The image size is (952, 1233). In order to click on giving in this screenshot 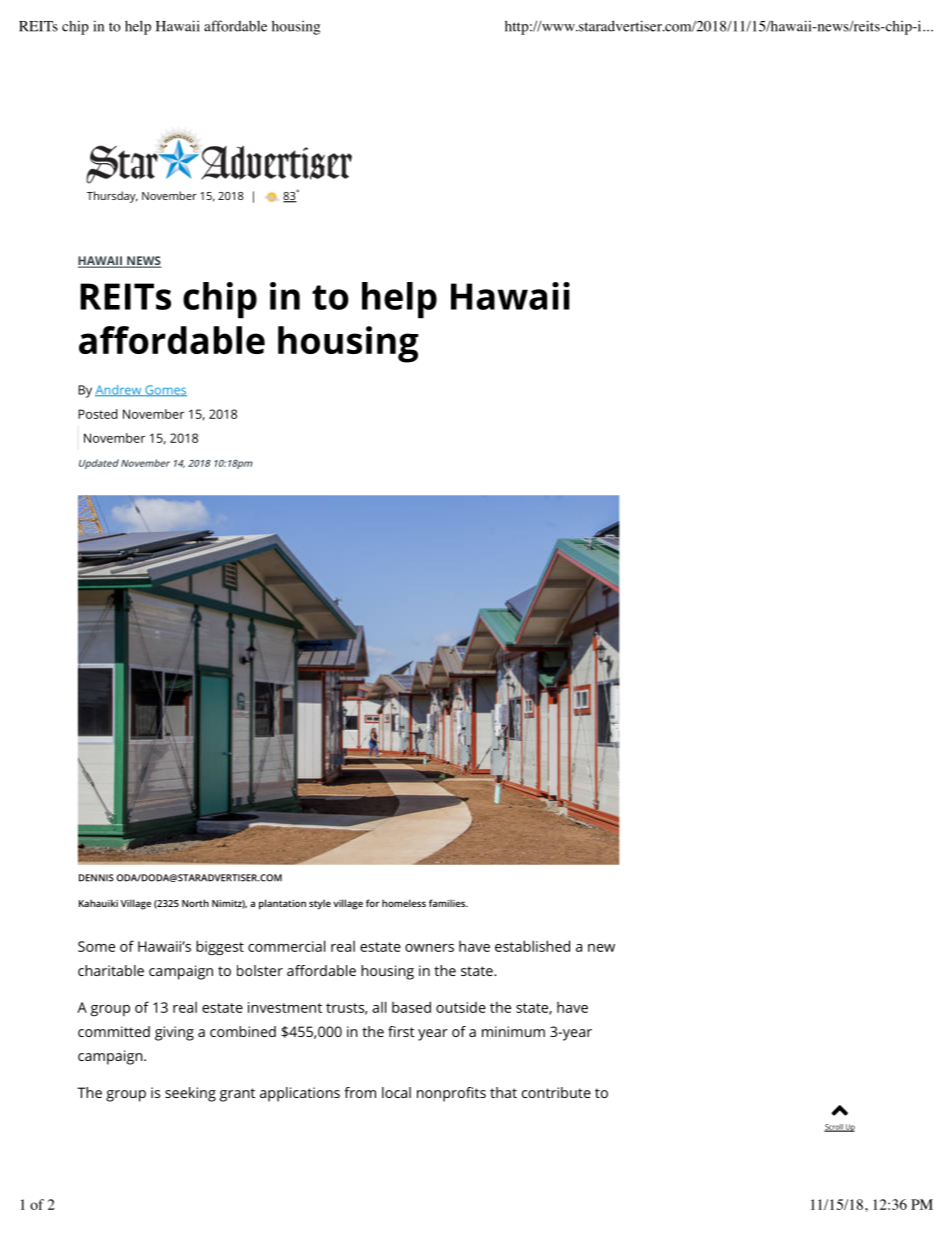, I will do `click(174, 1033)`.
